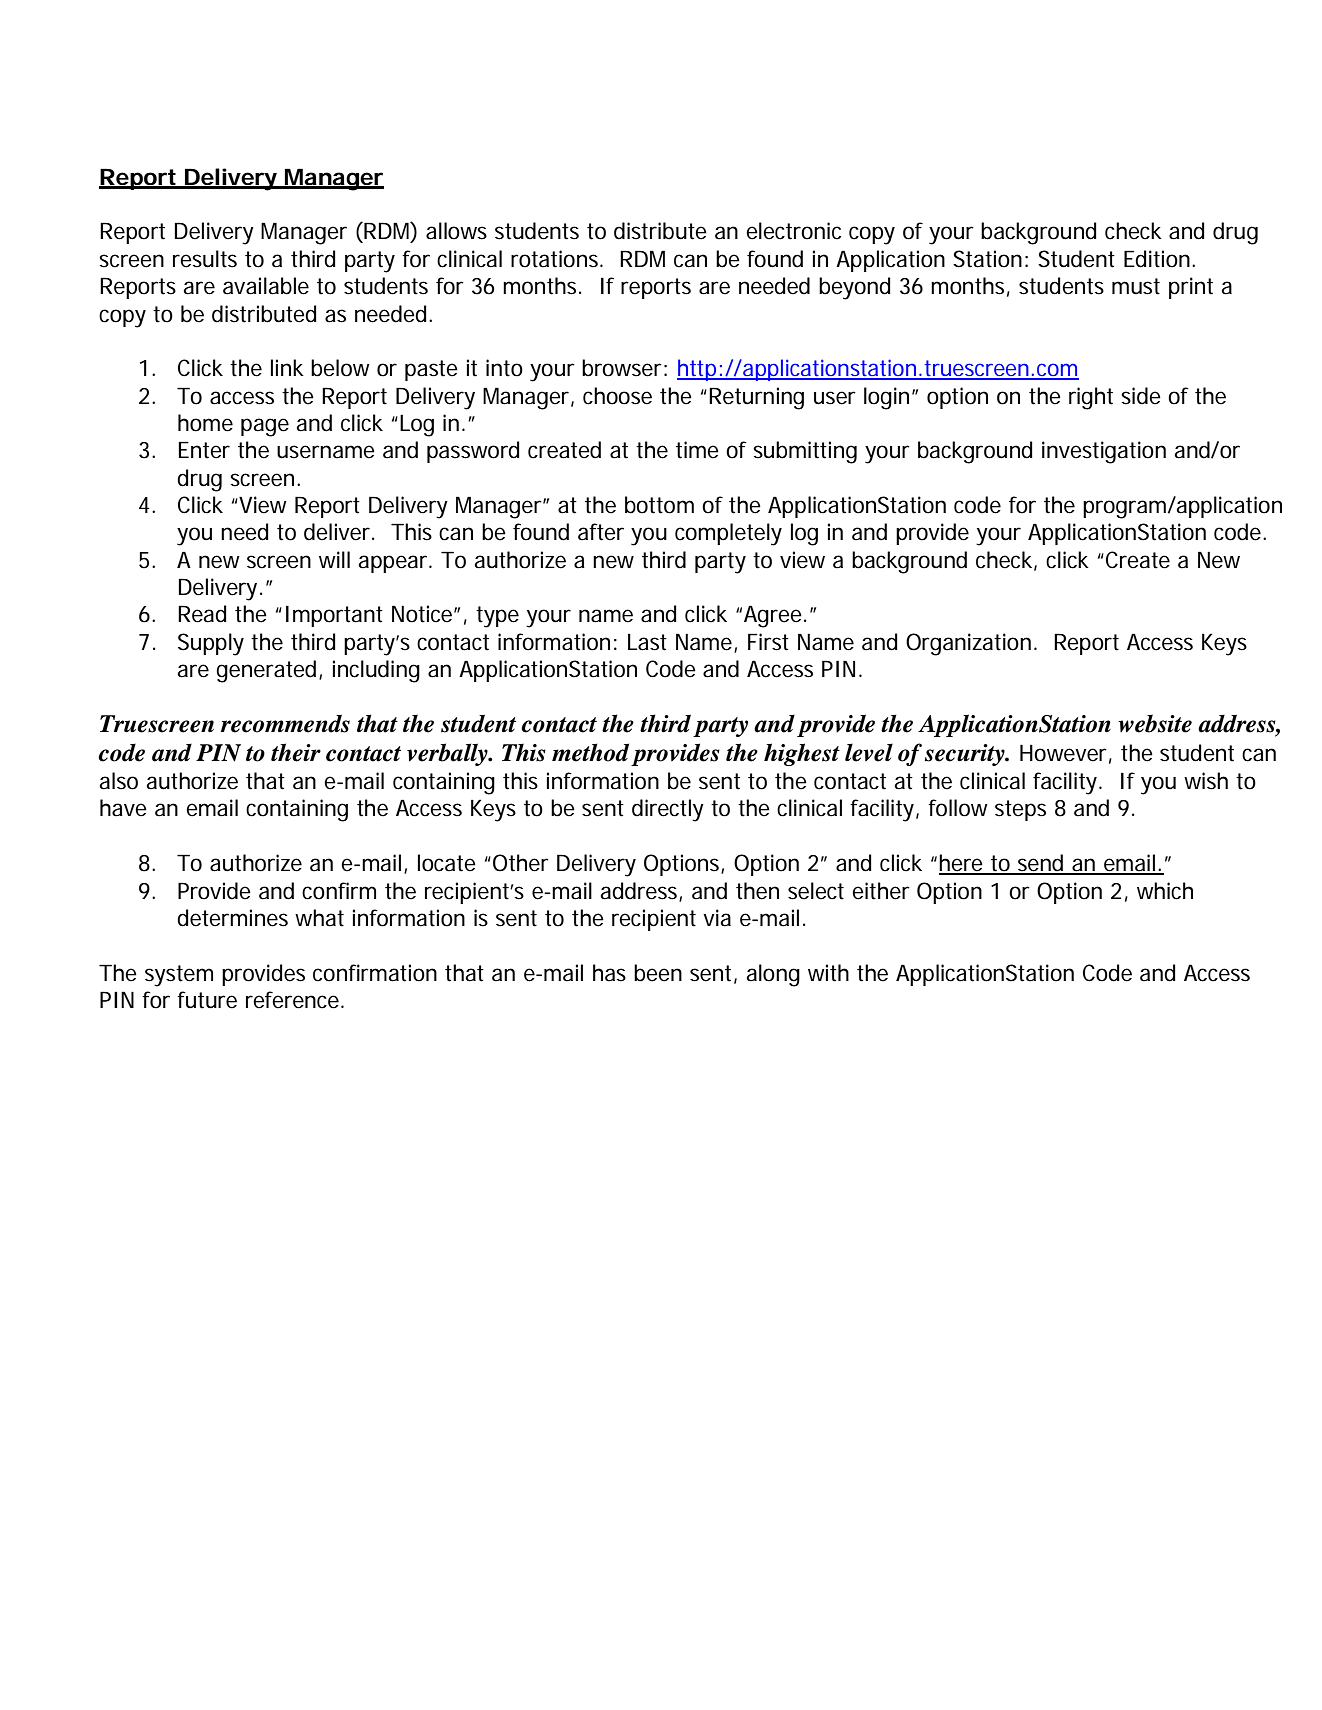 The height and width of the screenshot is (1710, 1322). What do you see at coordinates (207, 1000) in the screenshot?
I see `future` at bounding box center [207, 1000].
